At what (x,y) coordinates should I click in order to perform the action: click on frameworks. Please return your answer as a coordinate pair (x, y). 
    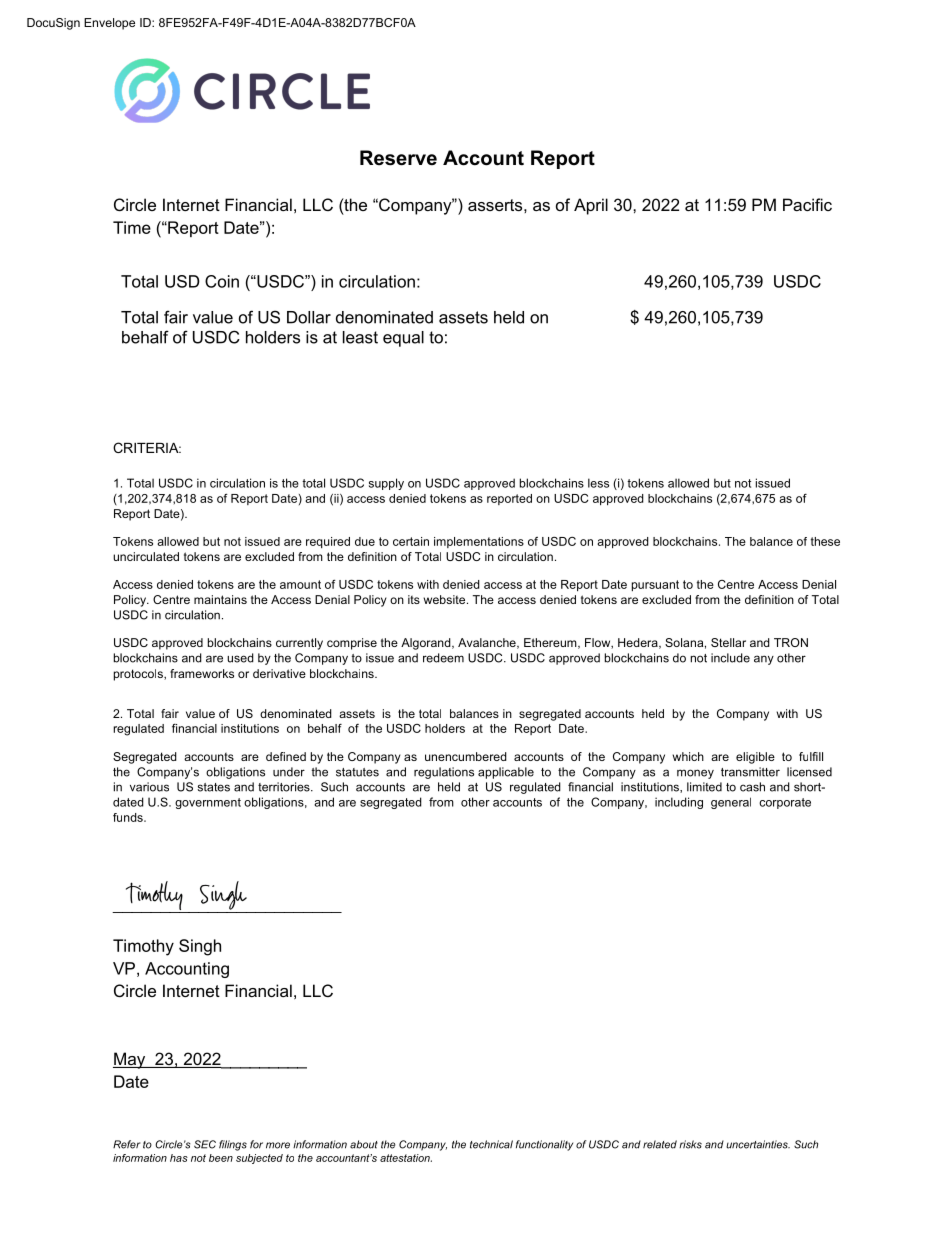
    Looking at the image, I should click on (202, 673).
